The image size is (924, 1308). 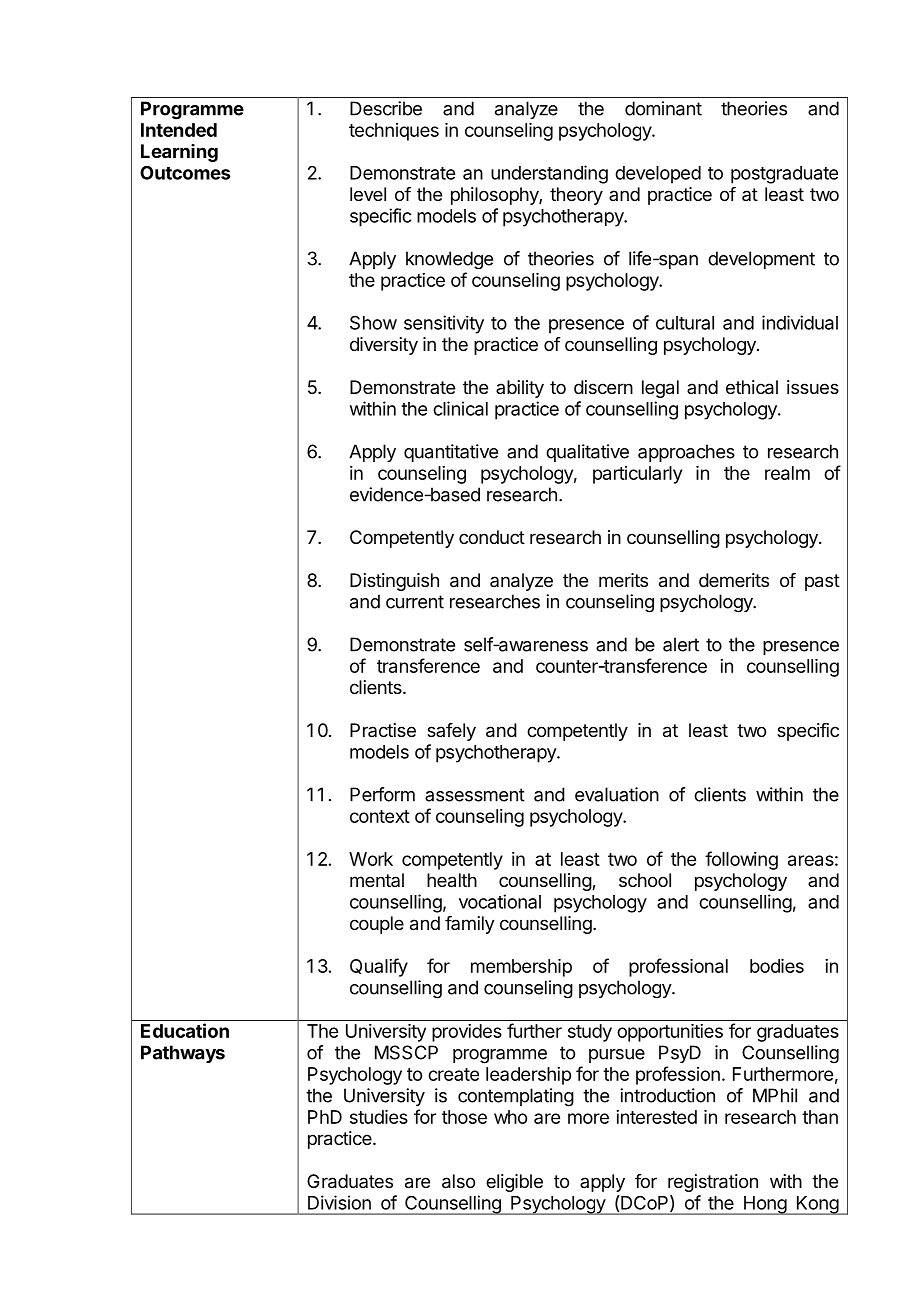 I want to click on ability, so click(x=520, y=389).
